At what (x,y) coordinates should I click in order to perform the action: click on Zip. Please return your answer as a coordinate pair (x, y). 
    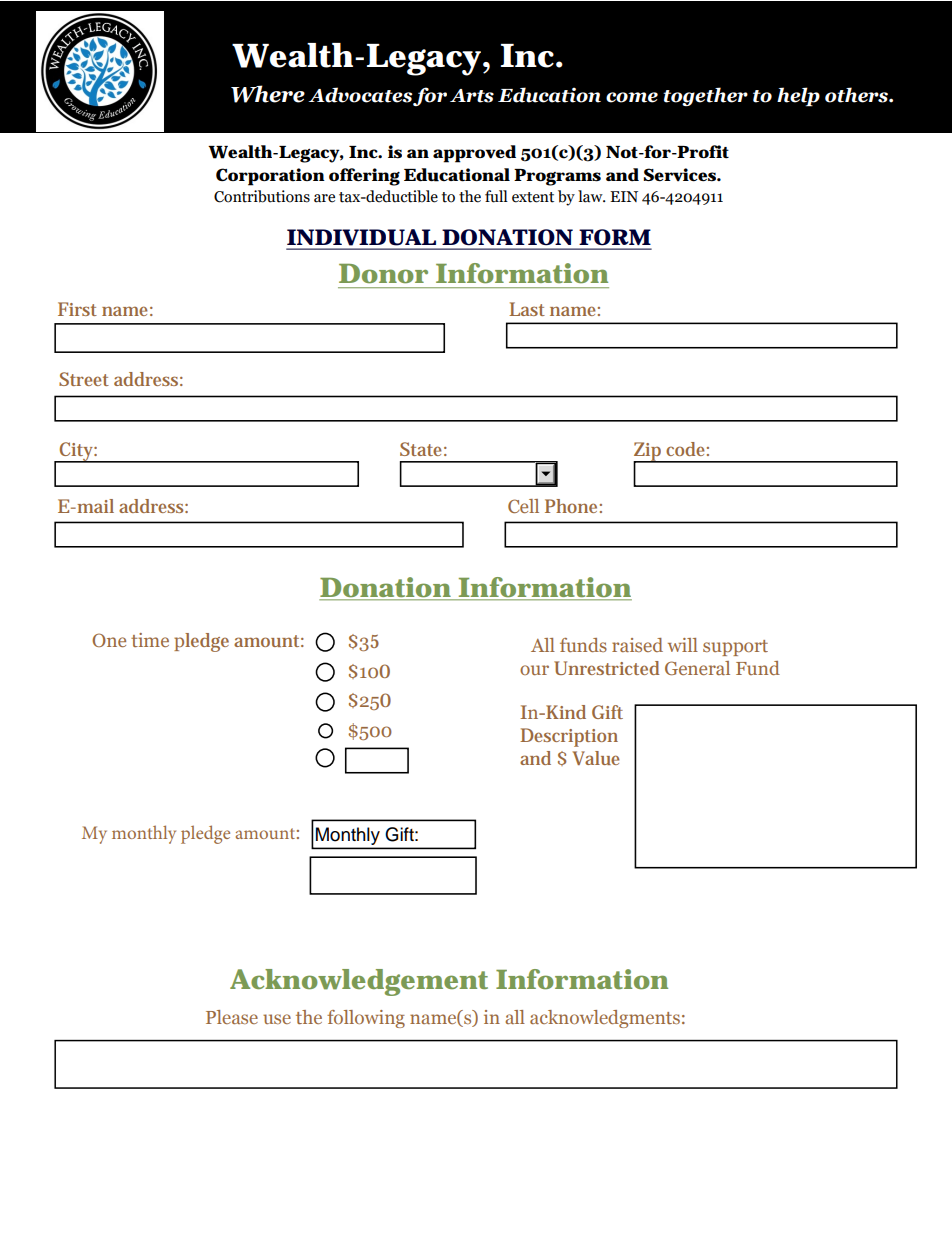
    Looking at the image, I should click on (649, 452).
